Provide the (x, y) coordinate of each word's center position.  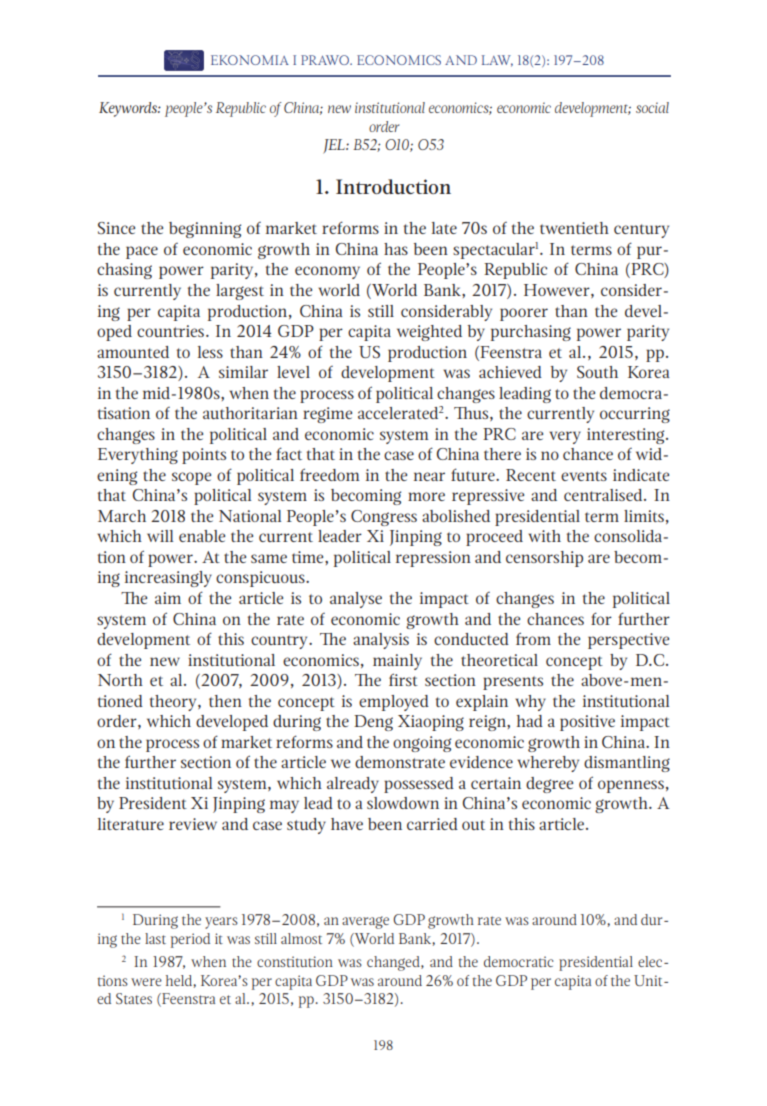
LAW (497, 61)
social (652, 107)
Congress (384, 518)
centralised (604, 495)
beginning (205, 230)
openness (631, 786)
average (365, 922)
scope (191, 478)
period (190, 940)
